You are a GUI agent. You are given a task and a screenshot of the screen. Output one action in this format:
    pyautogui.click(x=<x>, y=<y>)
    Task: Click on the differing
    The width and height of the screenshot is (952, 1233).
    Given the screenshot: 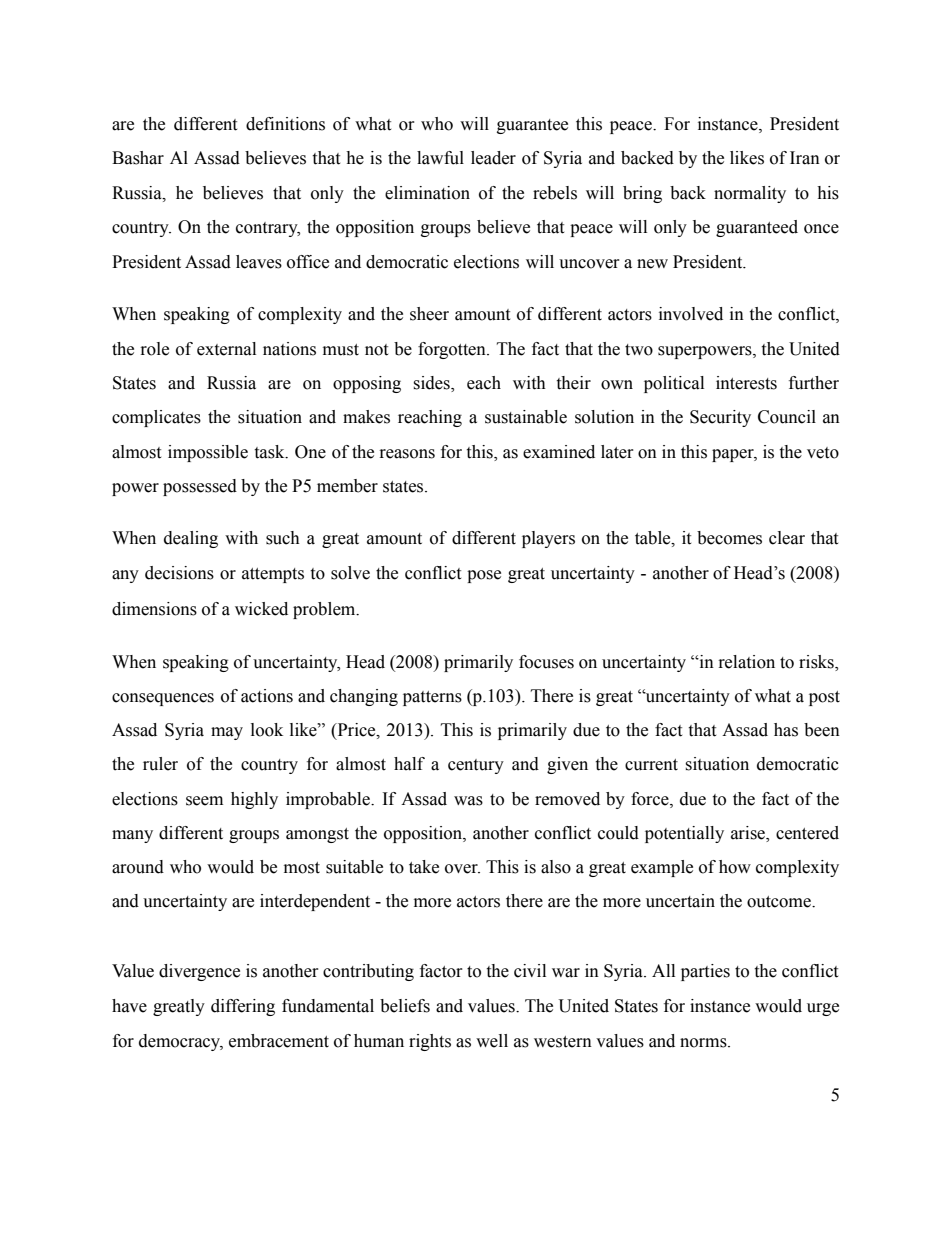 What is the action you would take?
    pyautogui.click(x=243, y=1007)
